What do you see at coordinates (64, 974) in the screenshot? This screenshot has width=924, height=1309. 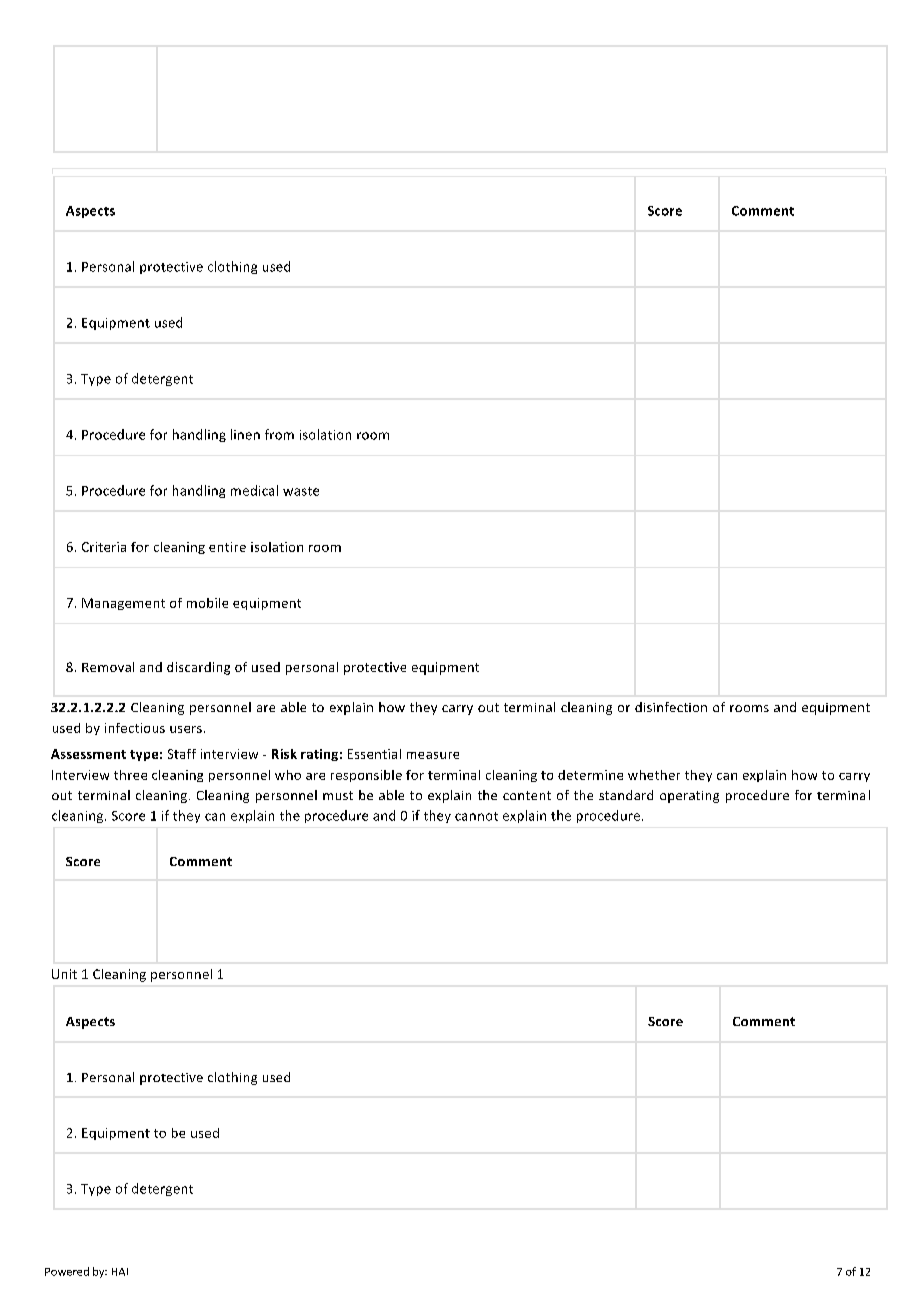 I see `Unit` at bounding box center [64, 974].
